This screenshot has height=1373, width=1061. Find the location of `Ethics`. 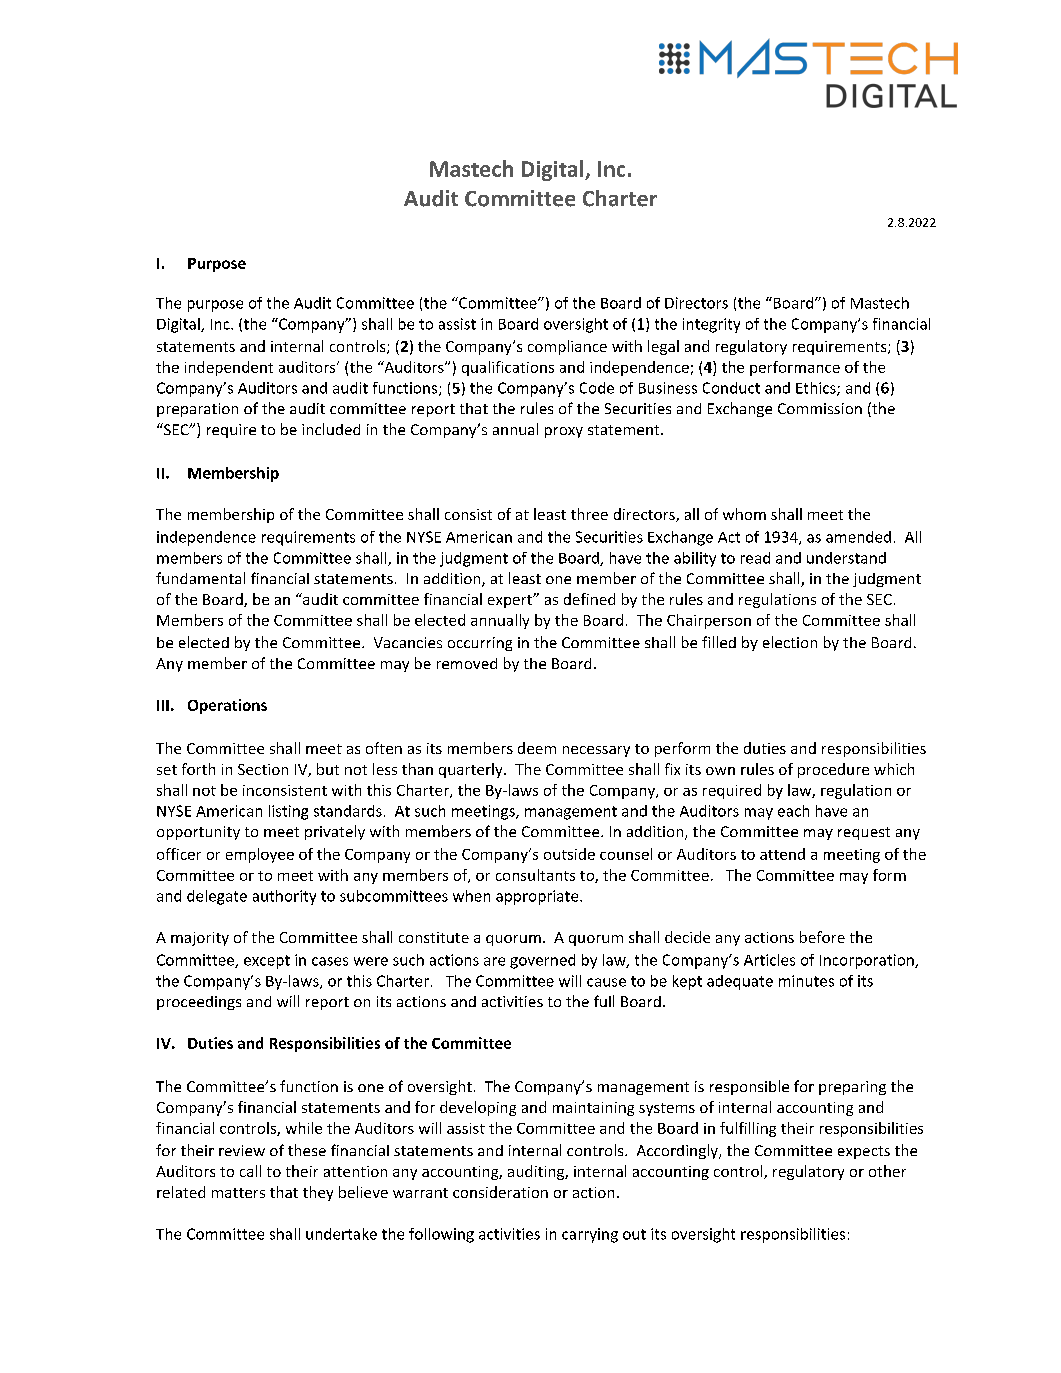

Ethics is located at coordinates (817, 389).
